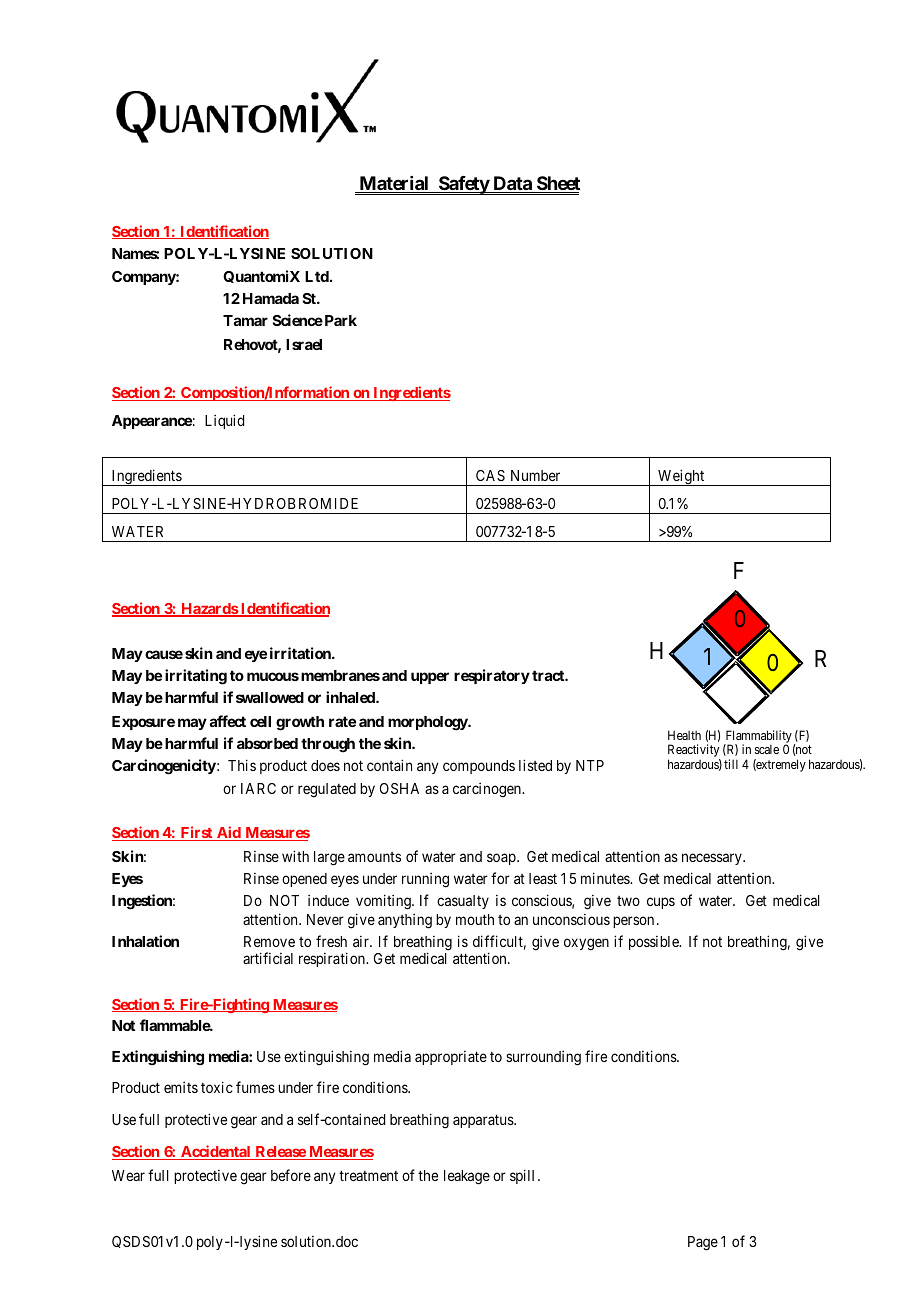 The width and height of the page is (924, 1307). Describe the element at coordinates (228, 721) in the page. I see `affect` at that location.
